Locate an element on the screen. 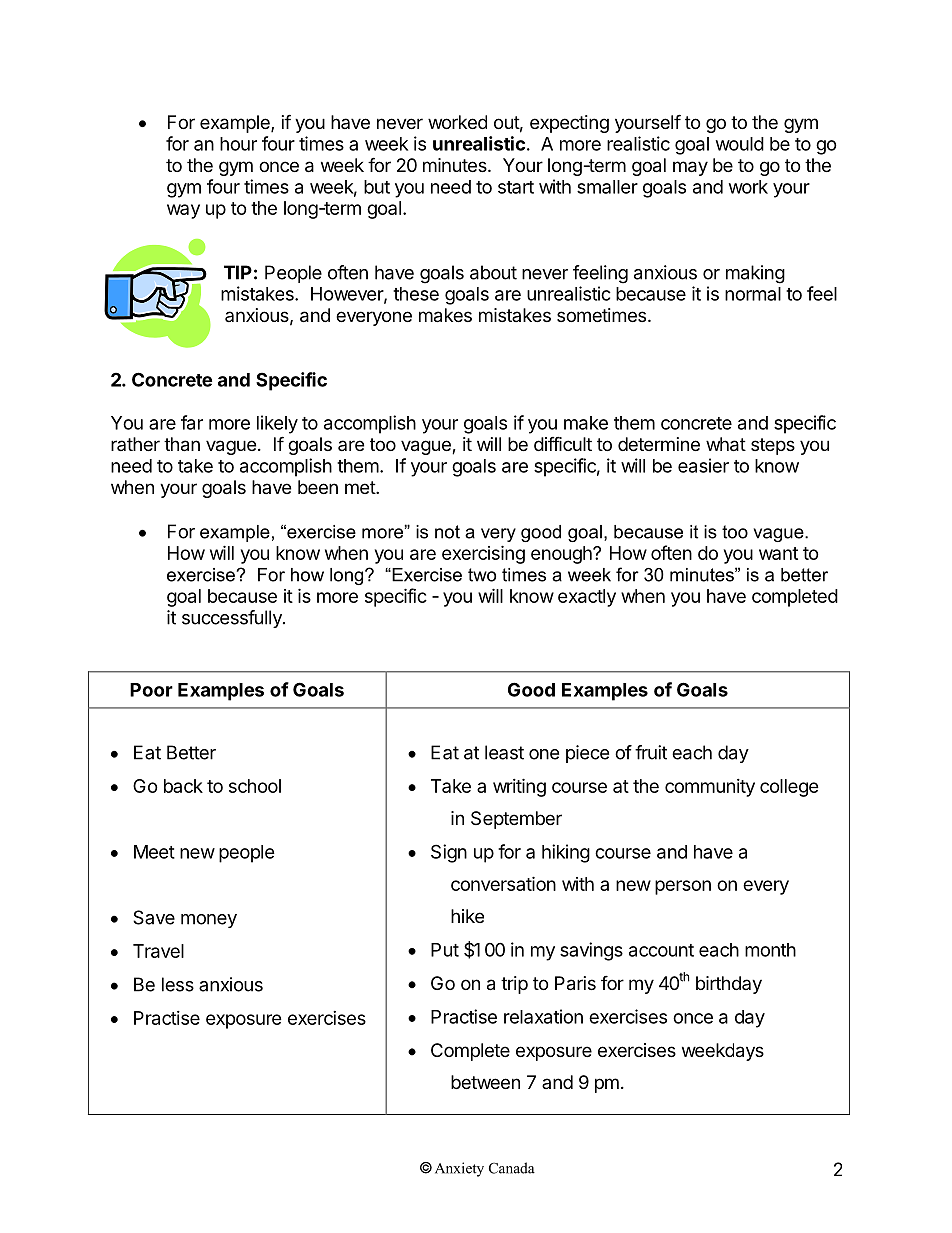 The width and height of the screenshot is (952, 1233). Anxiety is located at coordinates (459, 1169).
